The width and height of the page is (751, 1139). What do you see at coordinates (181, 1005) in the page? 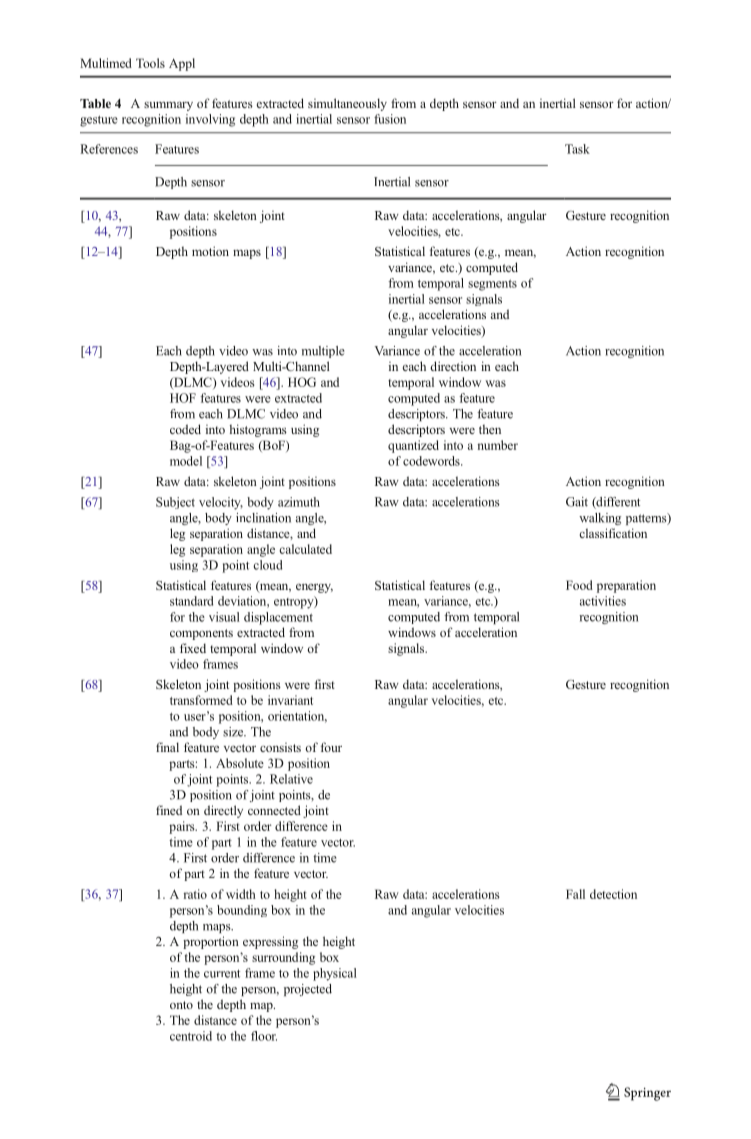
I see `onto` at bounding box center [181, 1005].
